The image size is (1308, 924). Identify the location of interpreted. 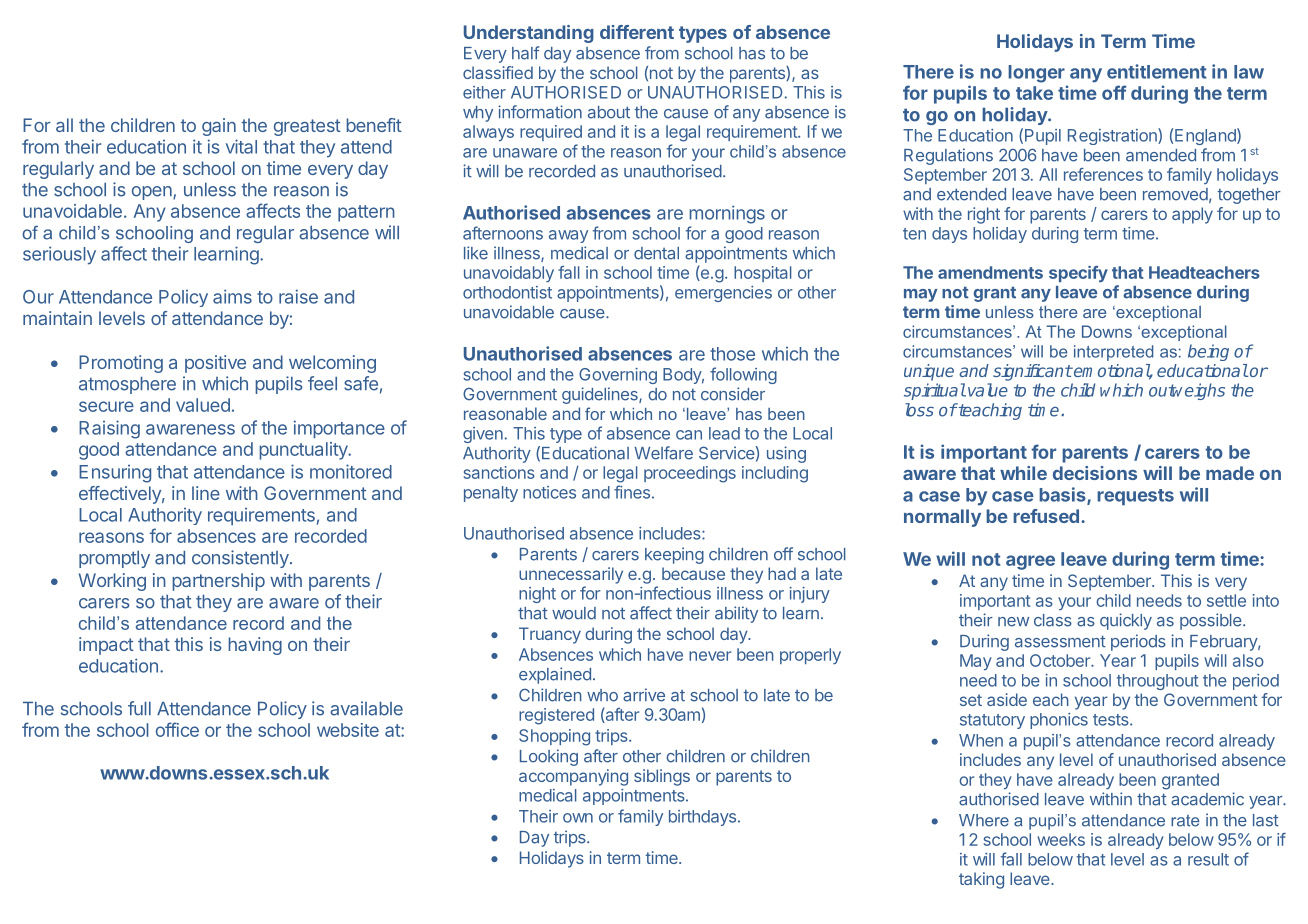
(1113, 353).
